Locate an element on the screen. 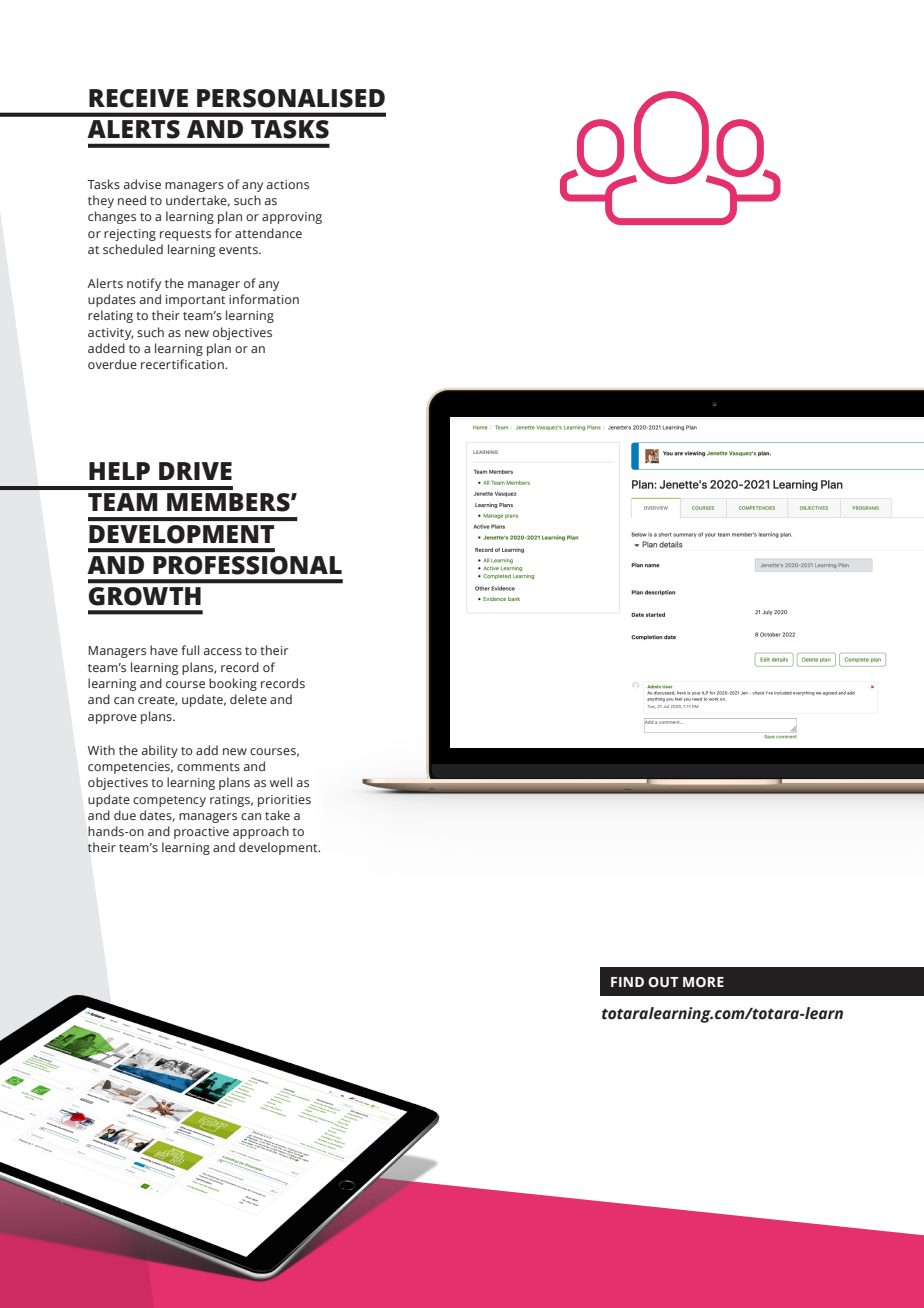 The height and width of the screenshot is (1308, 924). information is located at coordinates (264, 299).
